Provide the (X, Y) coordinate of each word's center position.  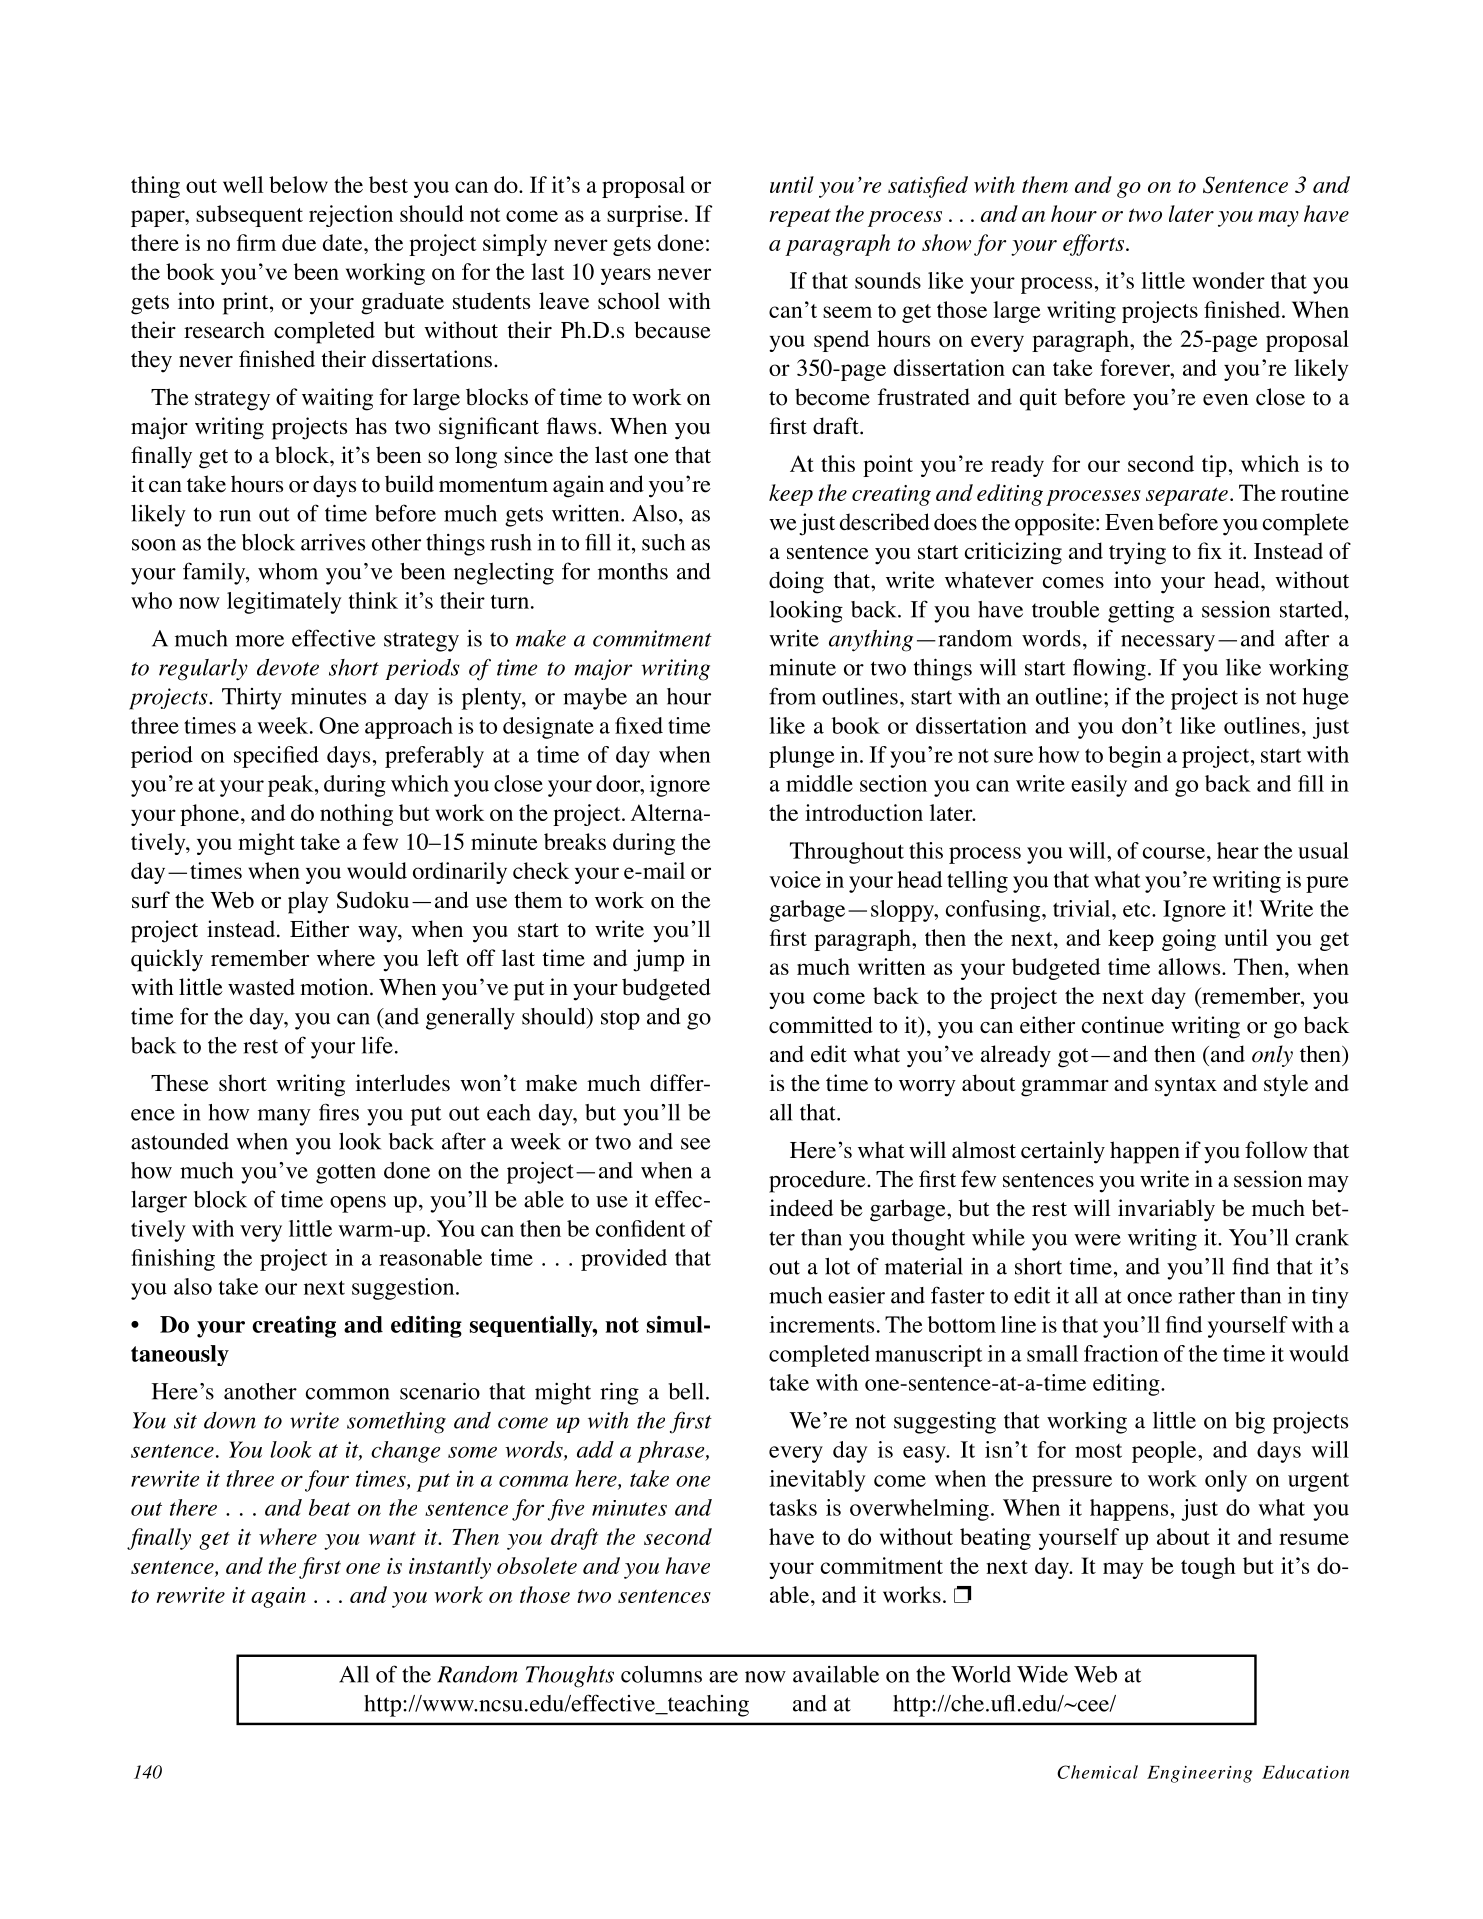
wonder (1228, 280)
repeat (800, 218)
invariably (1166, 1210)
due (299, 242)
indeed (801, 1208)
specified (276, 757)
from (792, 696)
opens (358, 1204)
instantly (450, 1568)
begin (1135, 757)
